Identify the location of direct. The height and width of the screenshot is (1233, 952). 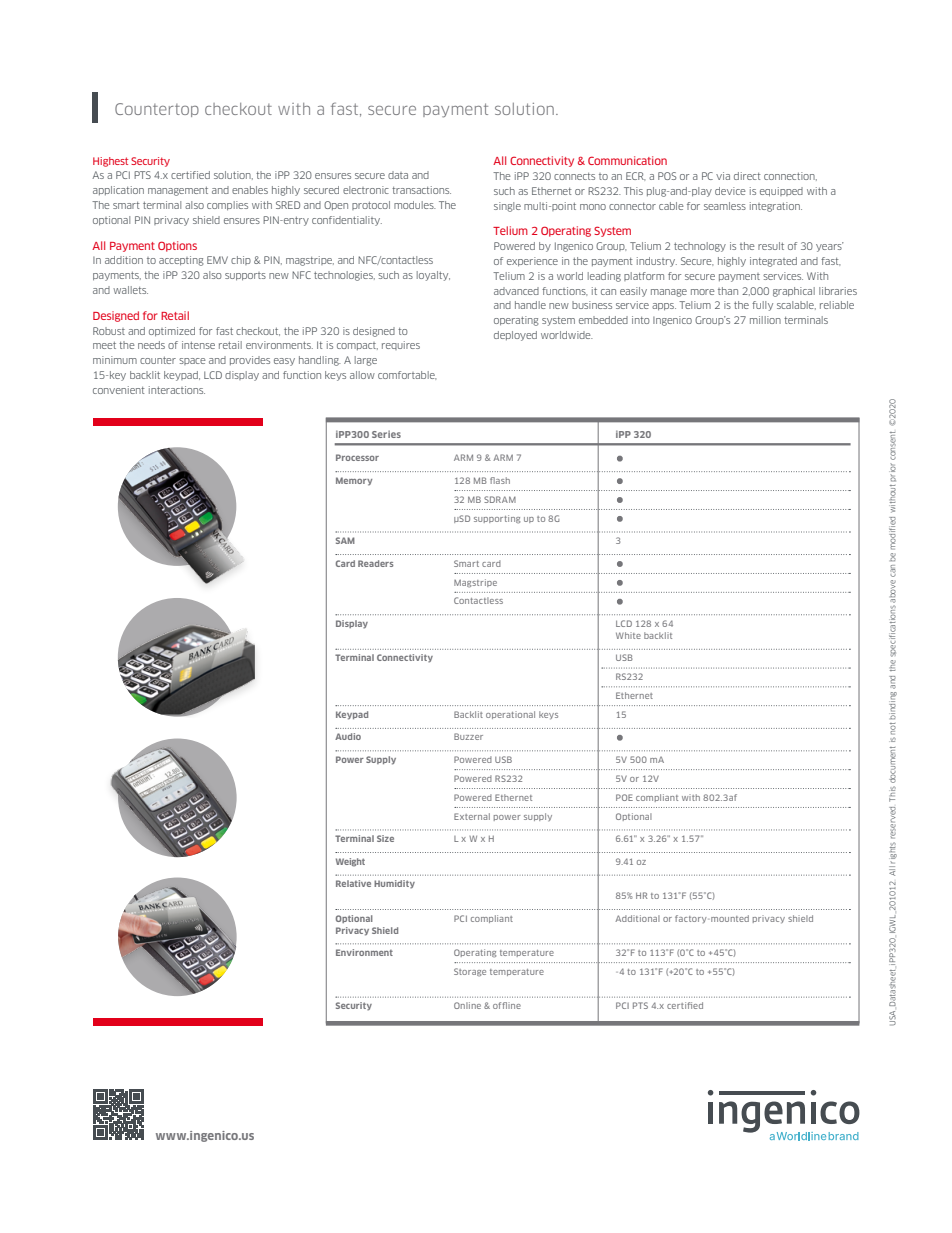
(747, 176).
